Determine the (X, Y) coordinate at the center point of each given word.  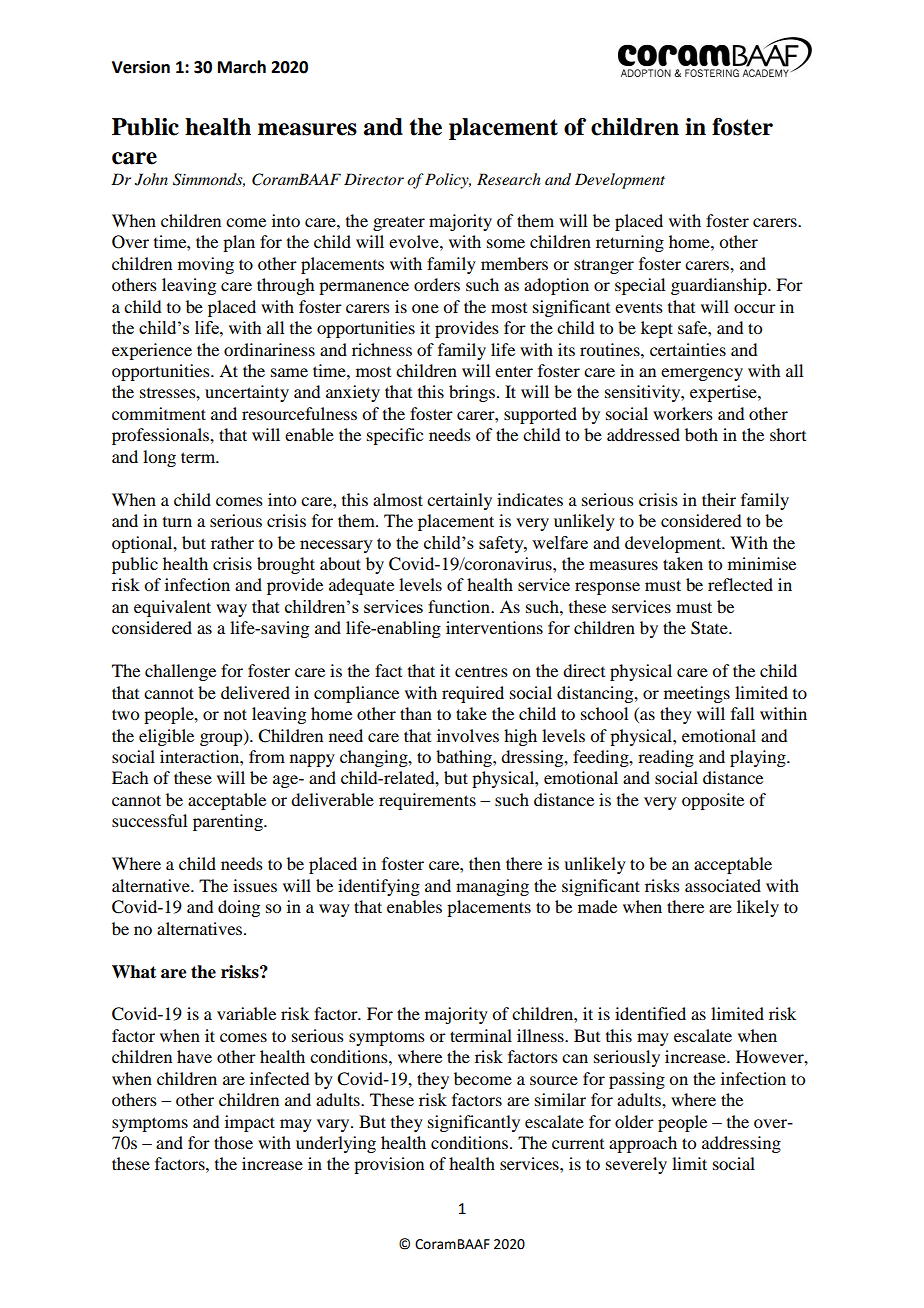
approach (643, 1144)
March (242, 67)
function (460, 606)
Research (509, 179)
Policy (448, 181)
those (233, 1142)
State (710, 628)
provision (389, 1165)
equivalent (172, 608)
